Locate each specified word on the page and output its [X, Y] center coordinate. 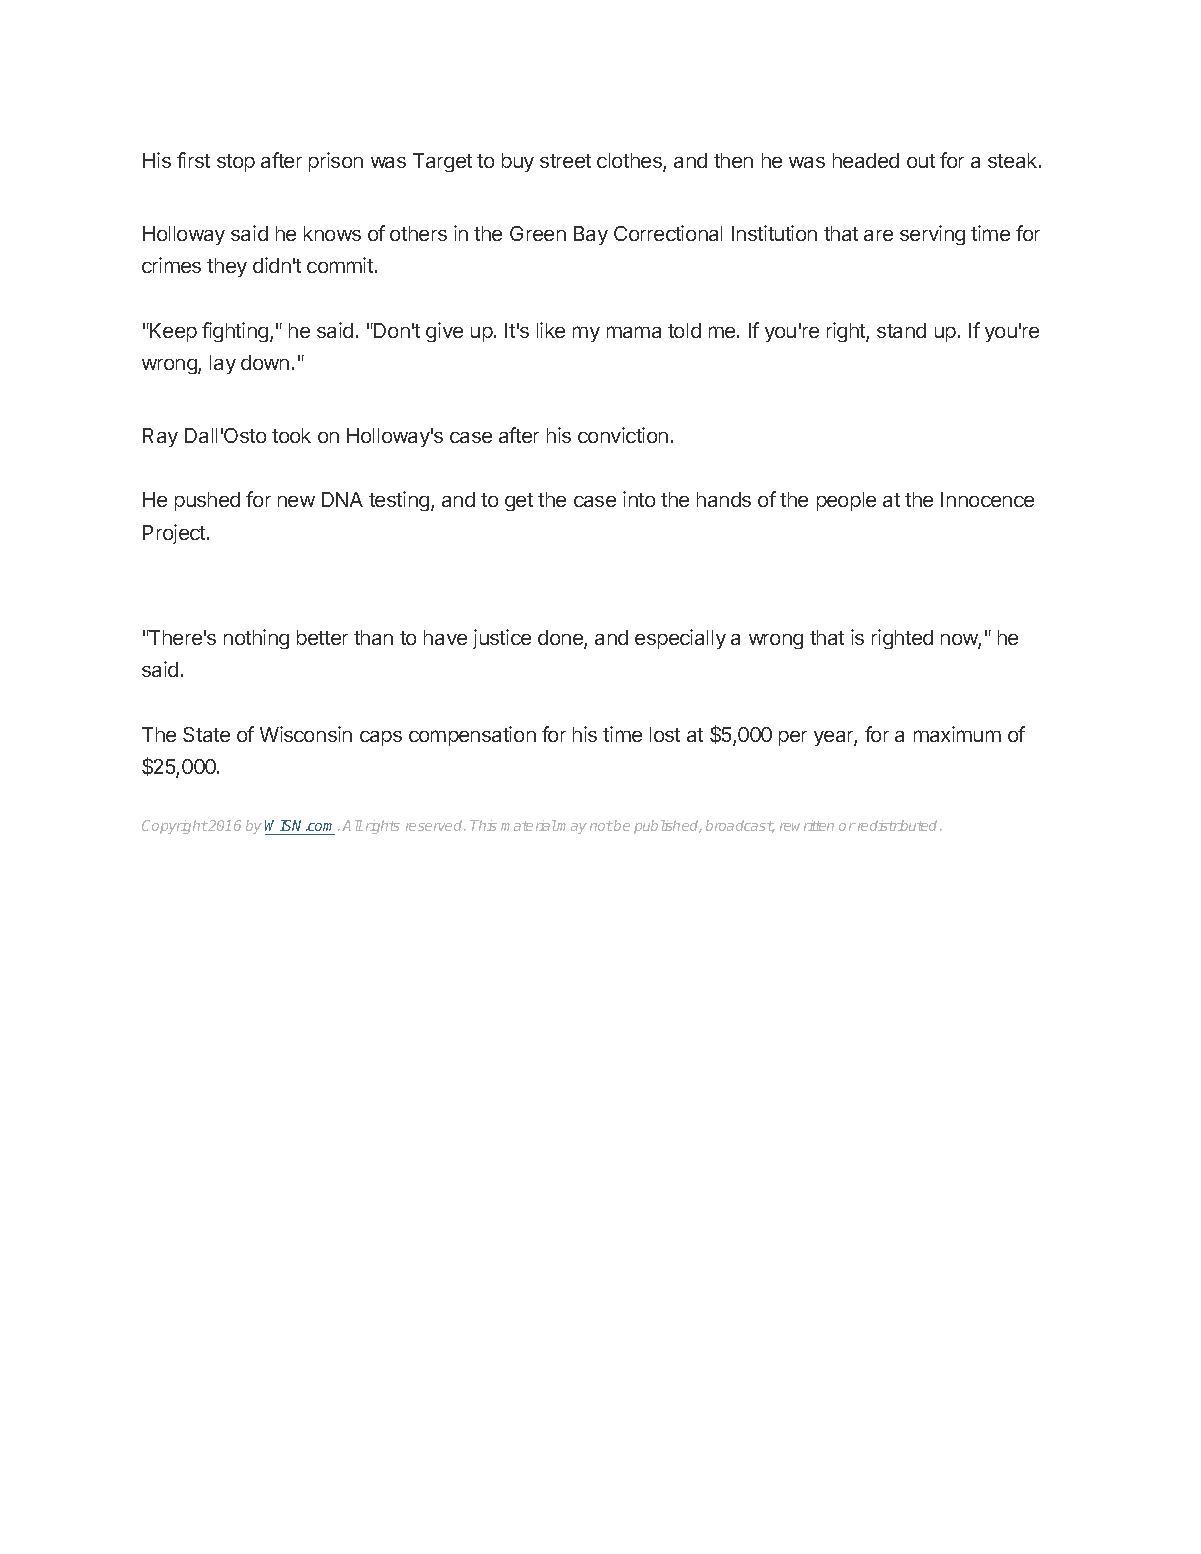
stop [236, 163]
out [921, 161]
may [571, 828]
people [846, 501]
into [639, 499]
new [296, 501]
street [565, 161]
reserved [435, 825]
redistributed [898, 825]
